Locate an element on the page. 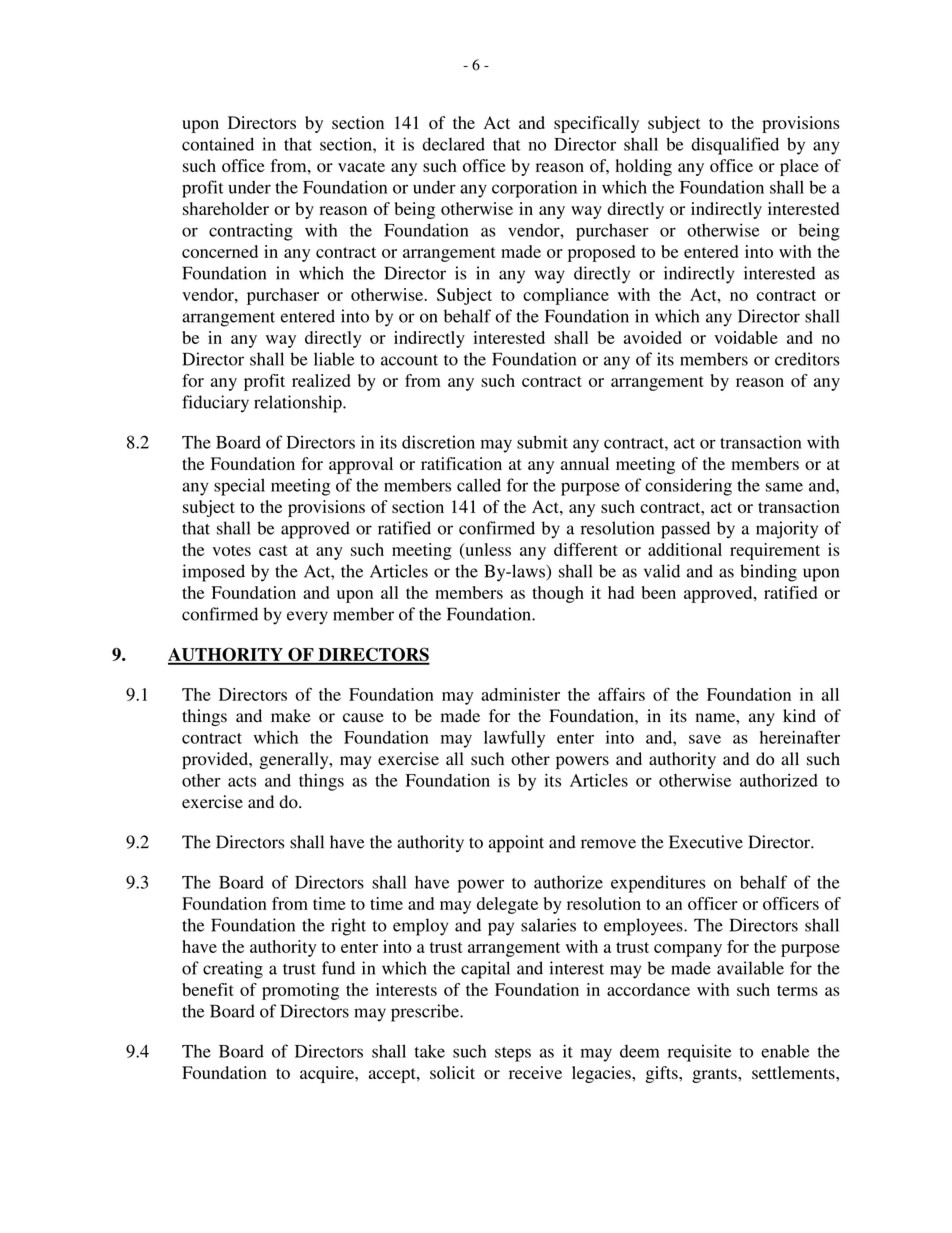 The image size is (952, 1233). corporation is located at coordinates (534, 189).
